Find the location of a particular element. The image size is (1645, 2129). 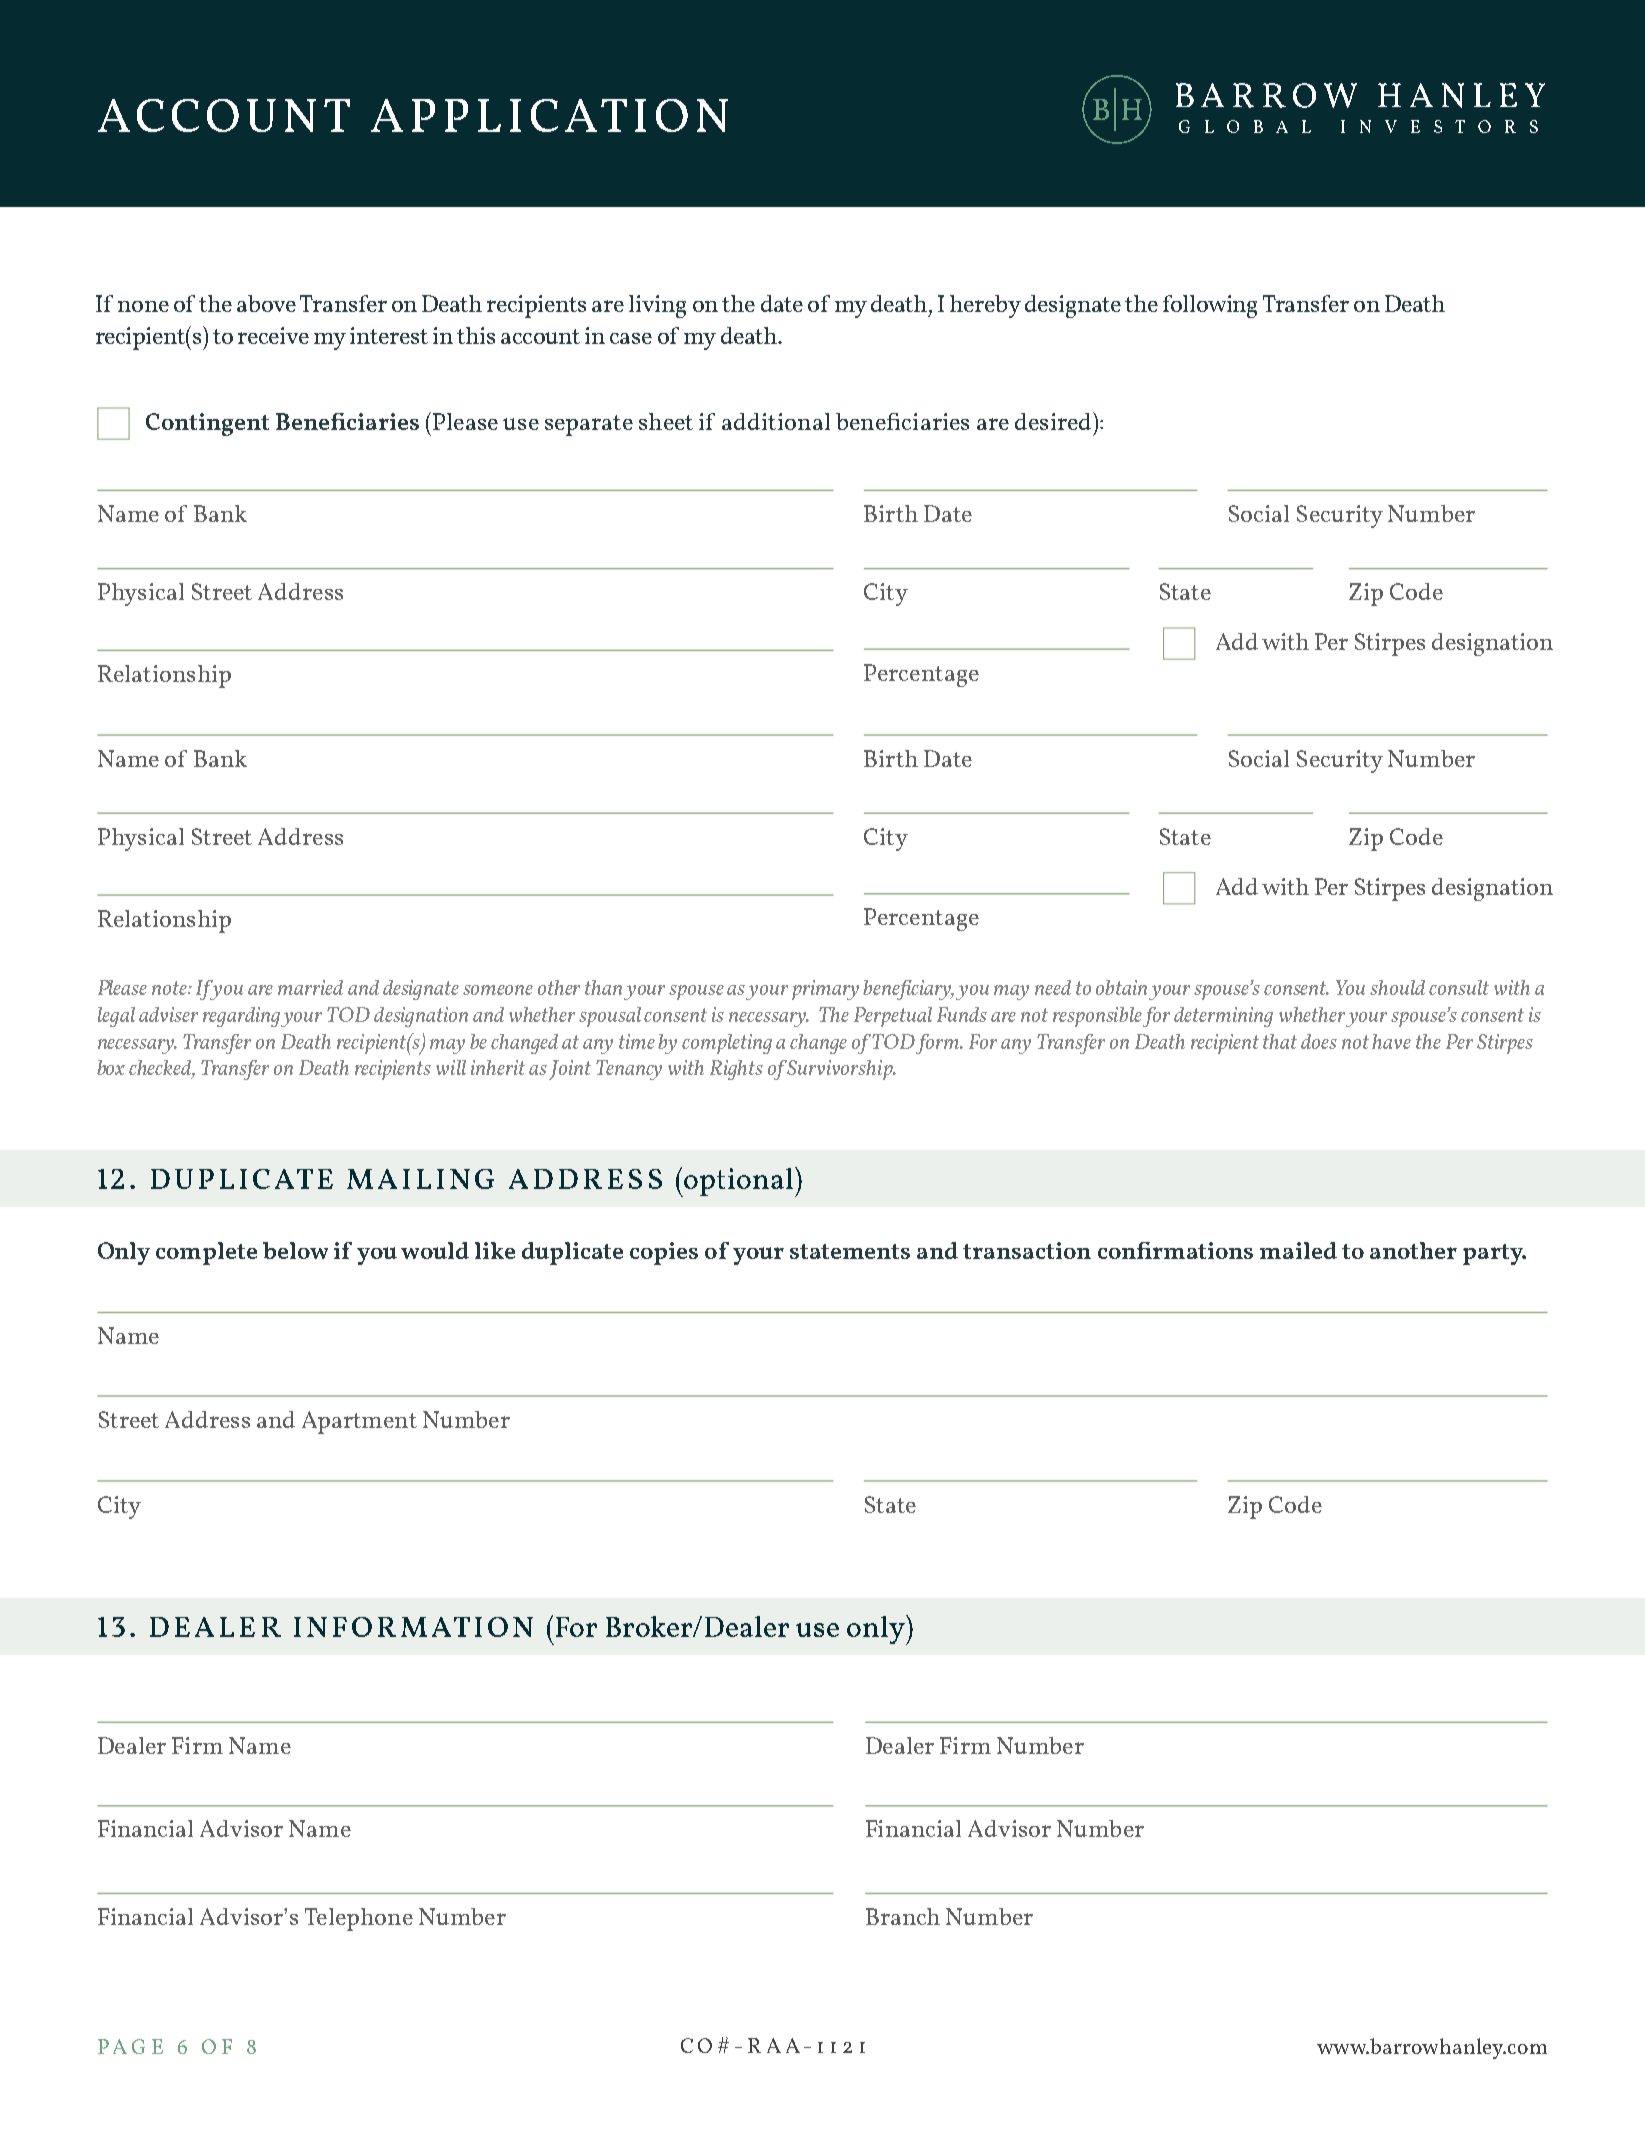

primary is located at coordinates (825, 990).
